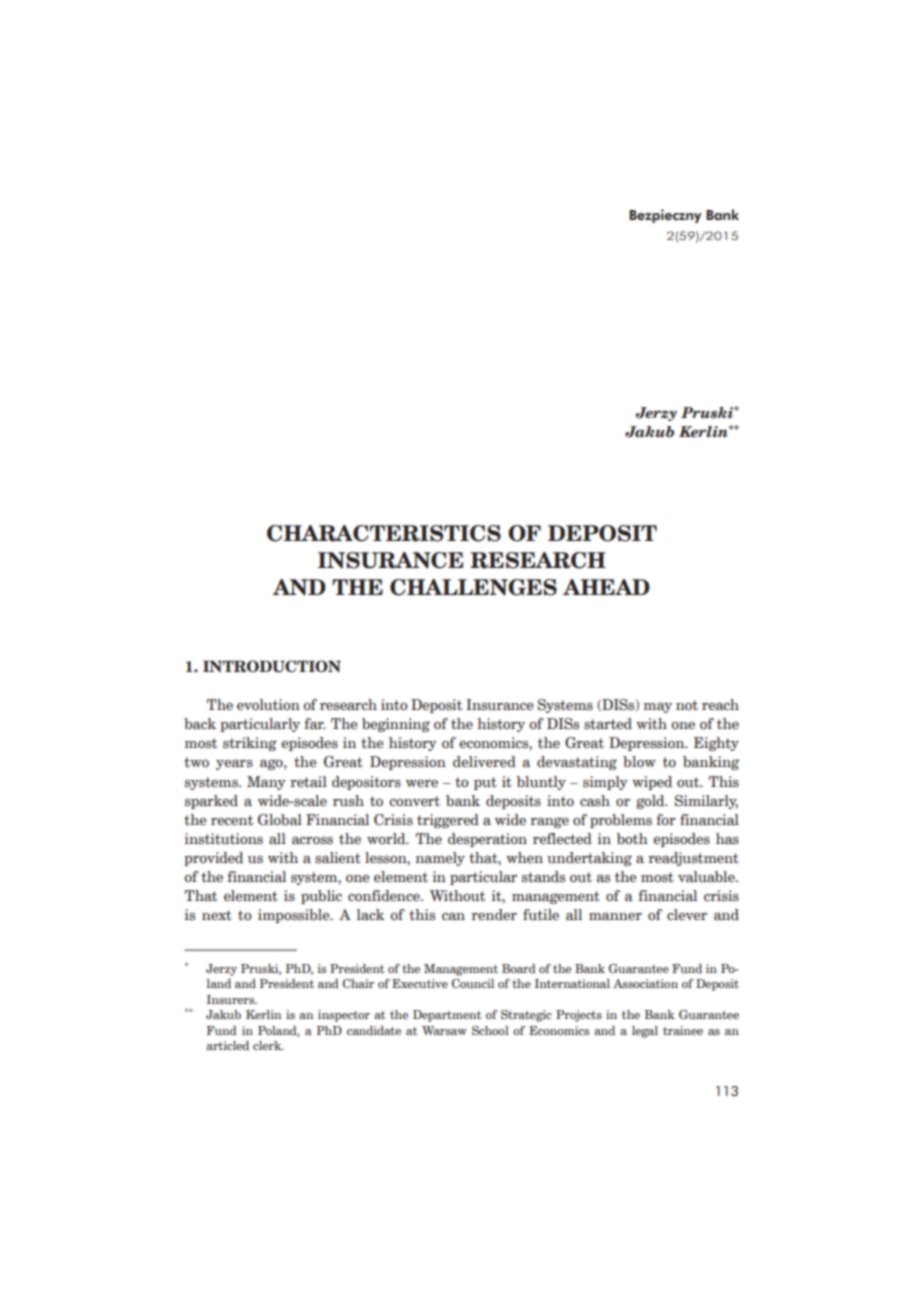  What do you see at coordinates (268, 1045) in the document?
I see `clerk` at bounding box center [268, 1045].
